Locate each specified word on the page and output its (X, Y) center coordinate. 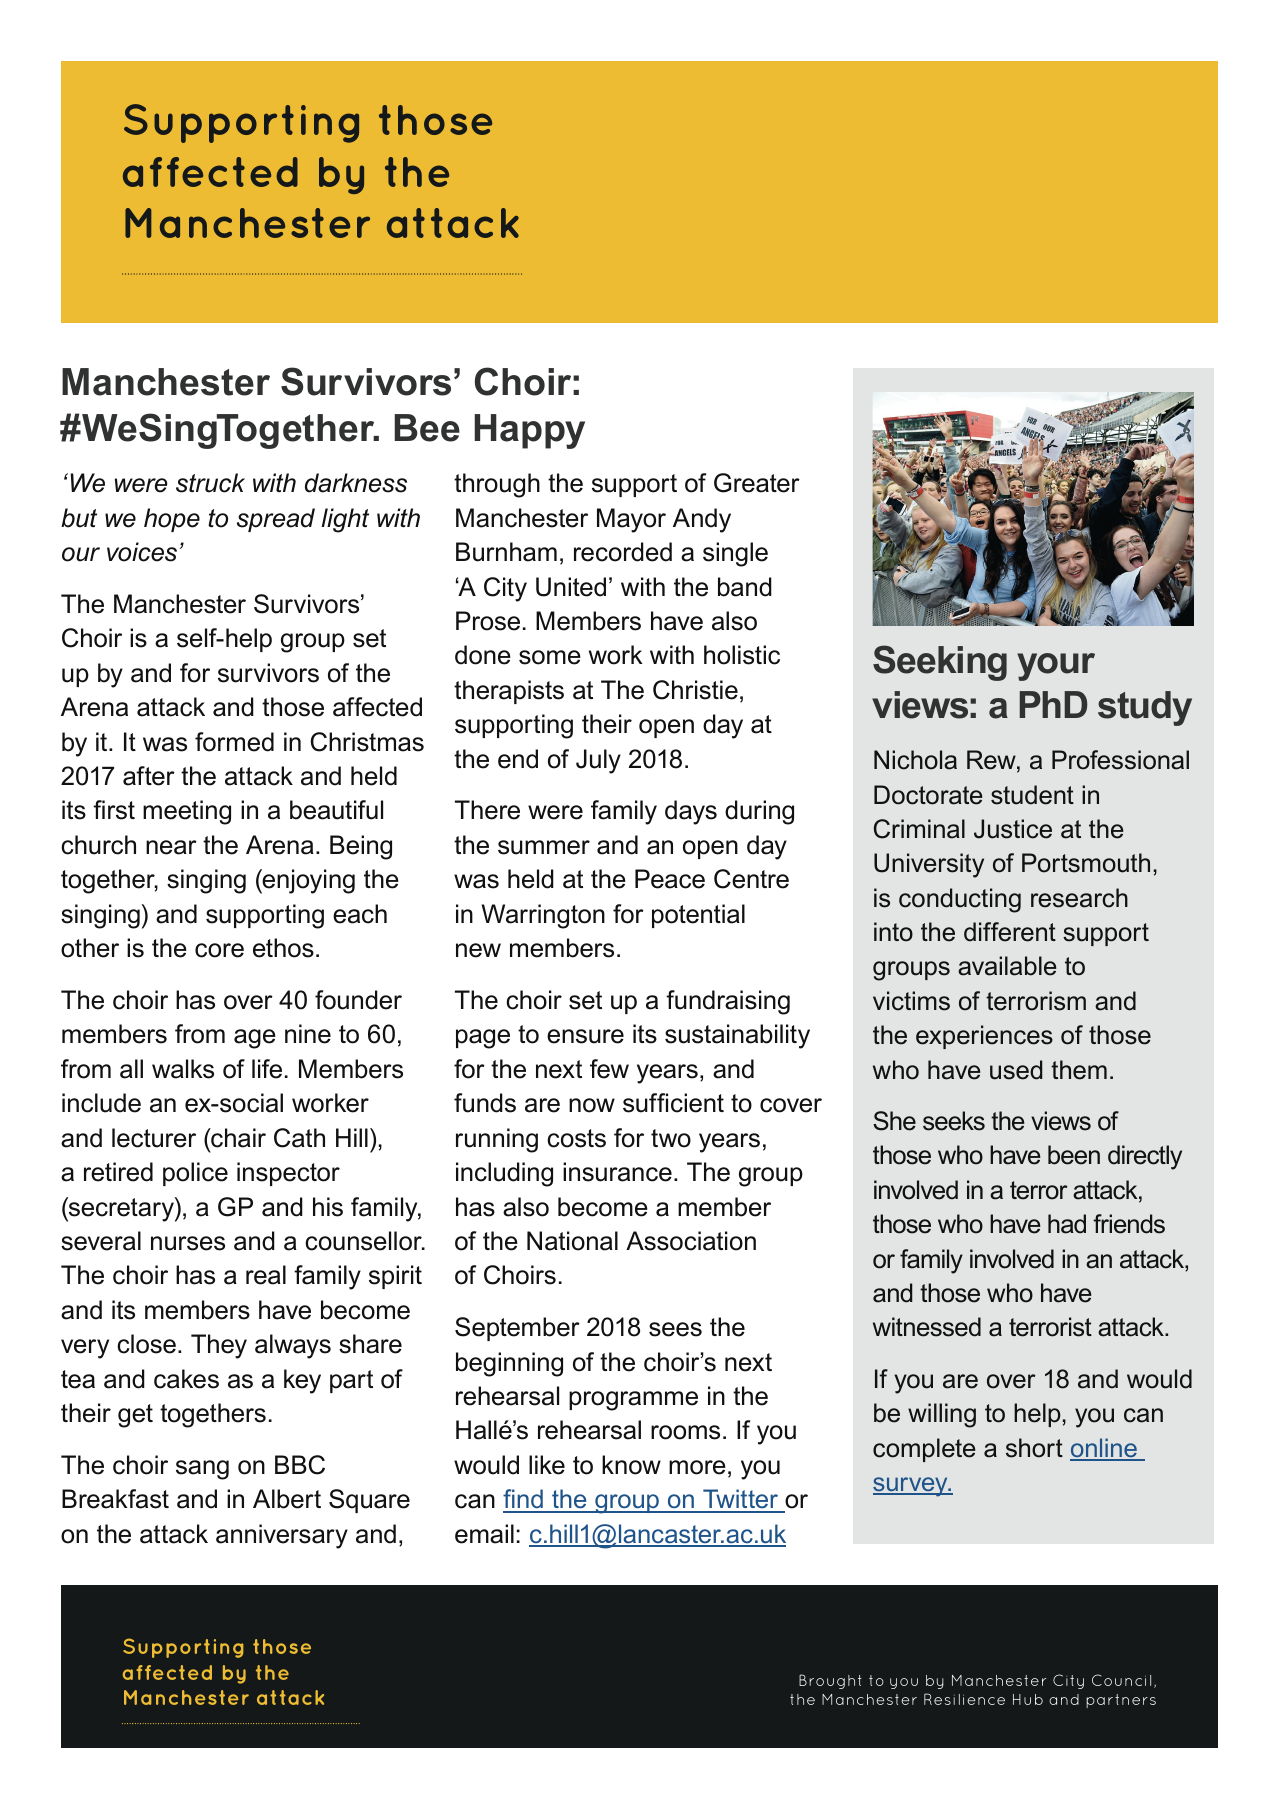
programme (633, 1401)
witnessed (927, 1327)
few (609, 1069)
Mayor (631, 520)
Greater (757, 483)
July (598, 761)
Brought (830, 1681)
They (219, 1346)
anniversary (282, 1536)
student (1032, 795)
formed (234, 742)
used (1016, 1070)
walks (183, 1069)
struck (210, 483)
